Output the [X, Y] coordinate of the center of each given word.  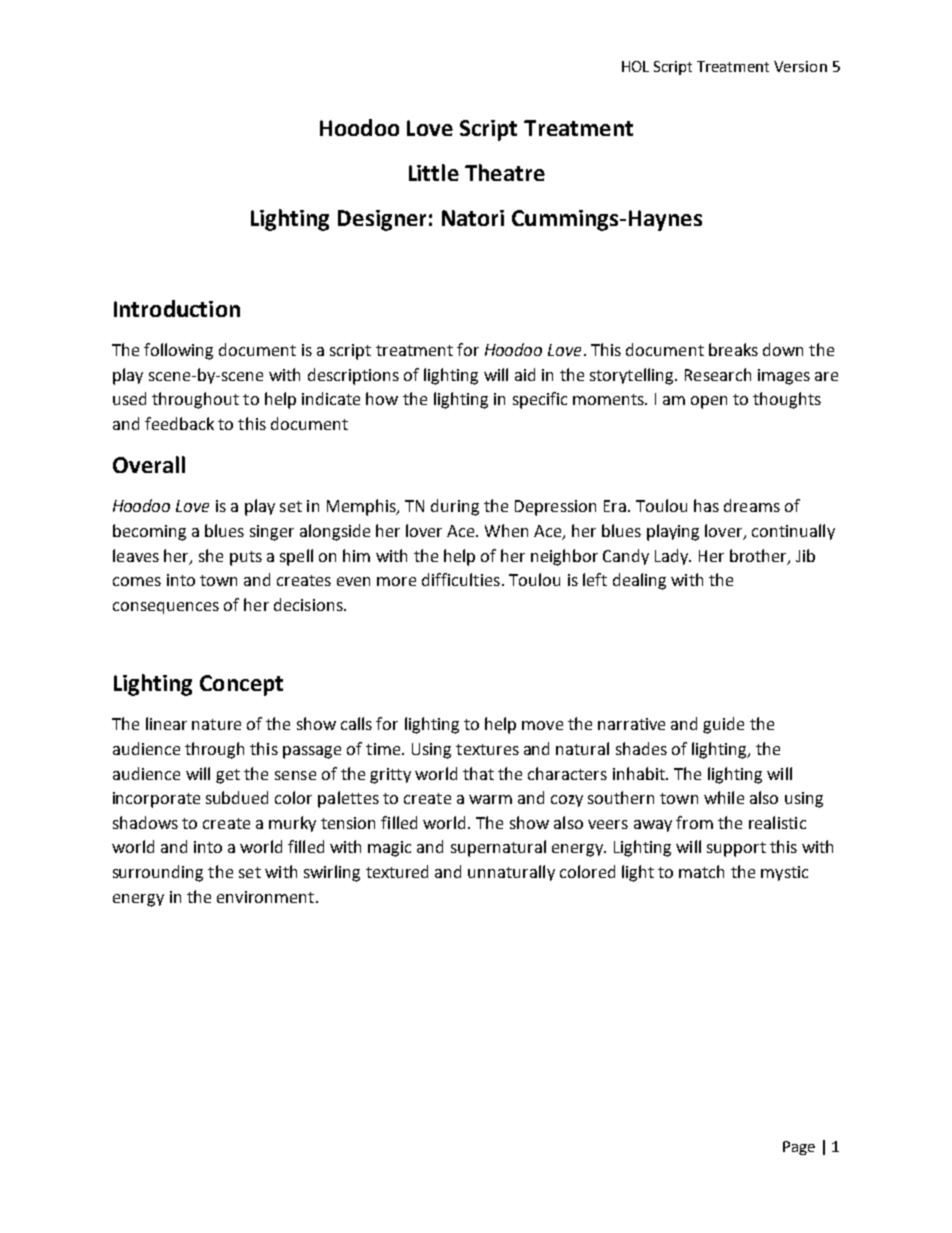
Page [799, 1148]
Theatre [505, 172]
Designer [382, 220]
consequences [166, 608]
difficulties [461, 579]
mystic [784, 873]
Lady [673, 557]
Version [800, 66]
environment [265, 897]
